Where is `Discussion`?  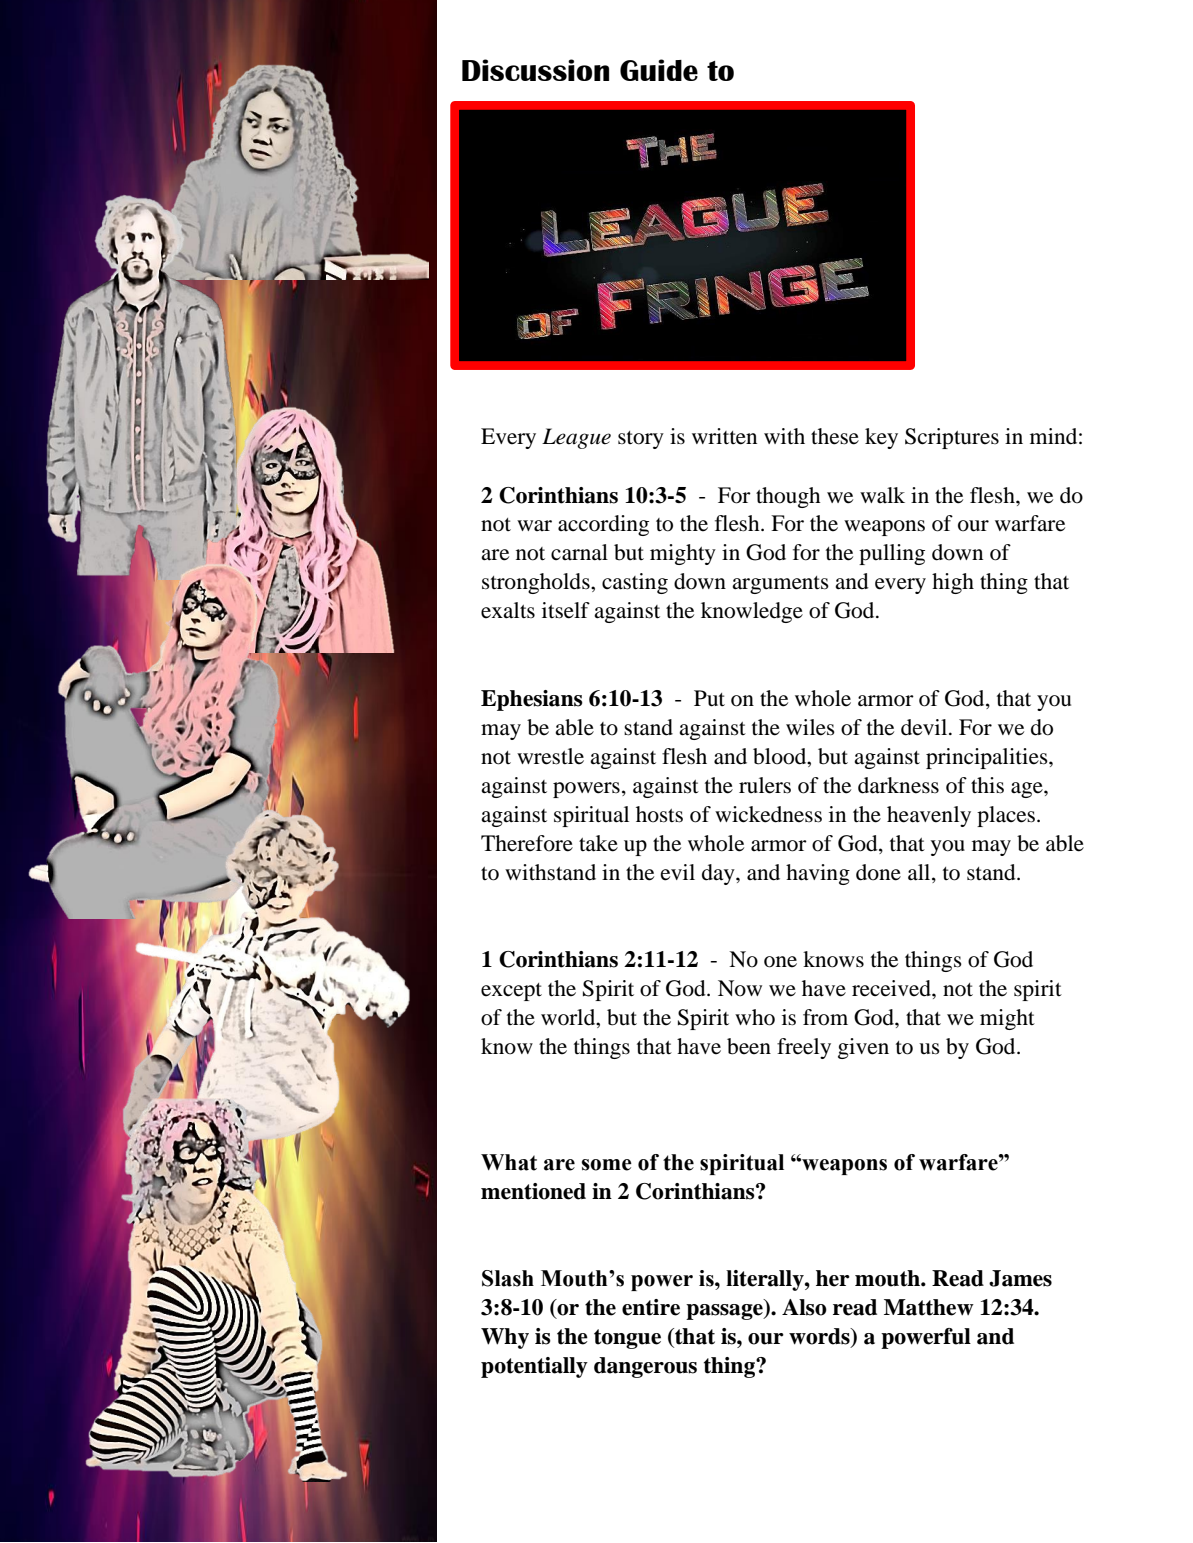 Discussion is located at coordinates (535, 70).
